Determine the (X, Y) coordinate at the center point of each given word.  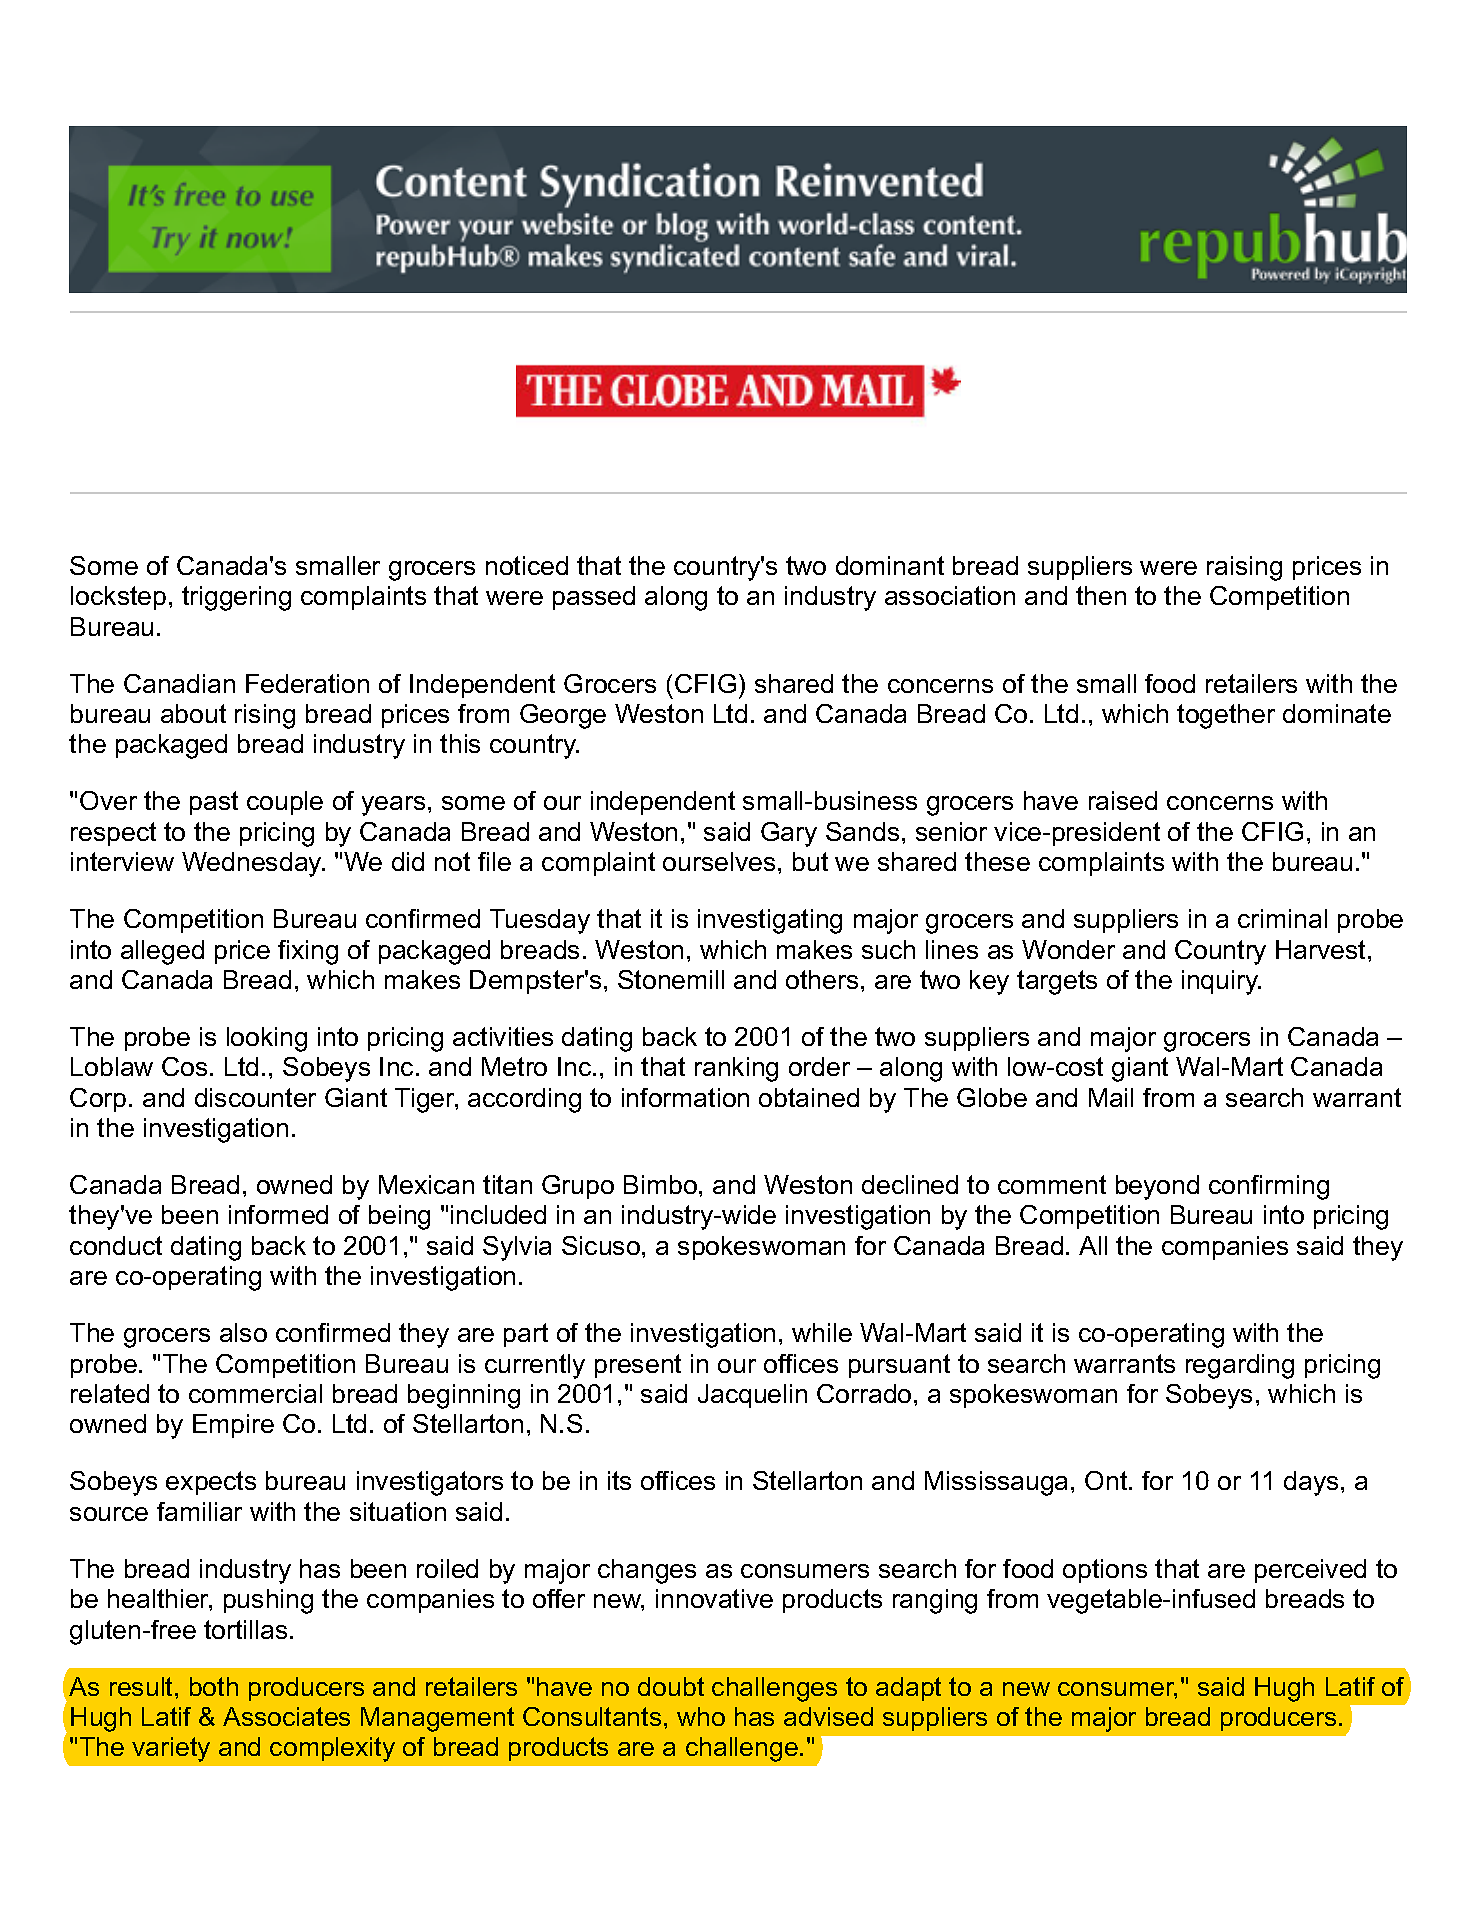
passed (594, 598)
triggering (236, 598)
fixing (308, 952)
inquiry (1221, 982)
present (638, 1366)
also (243, 1332)
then (1101, 595)
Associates (286, 1716)
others (822, 979)
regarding (1240, 1366)
